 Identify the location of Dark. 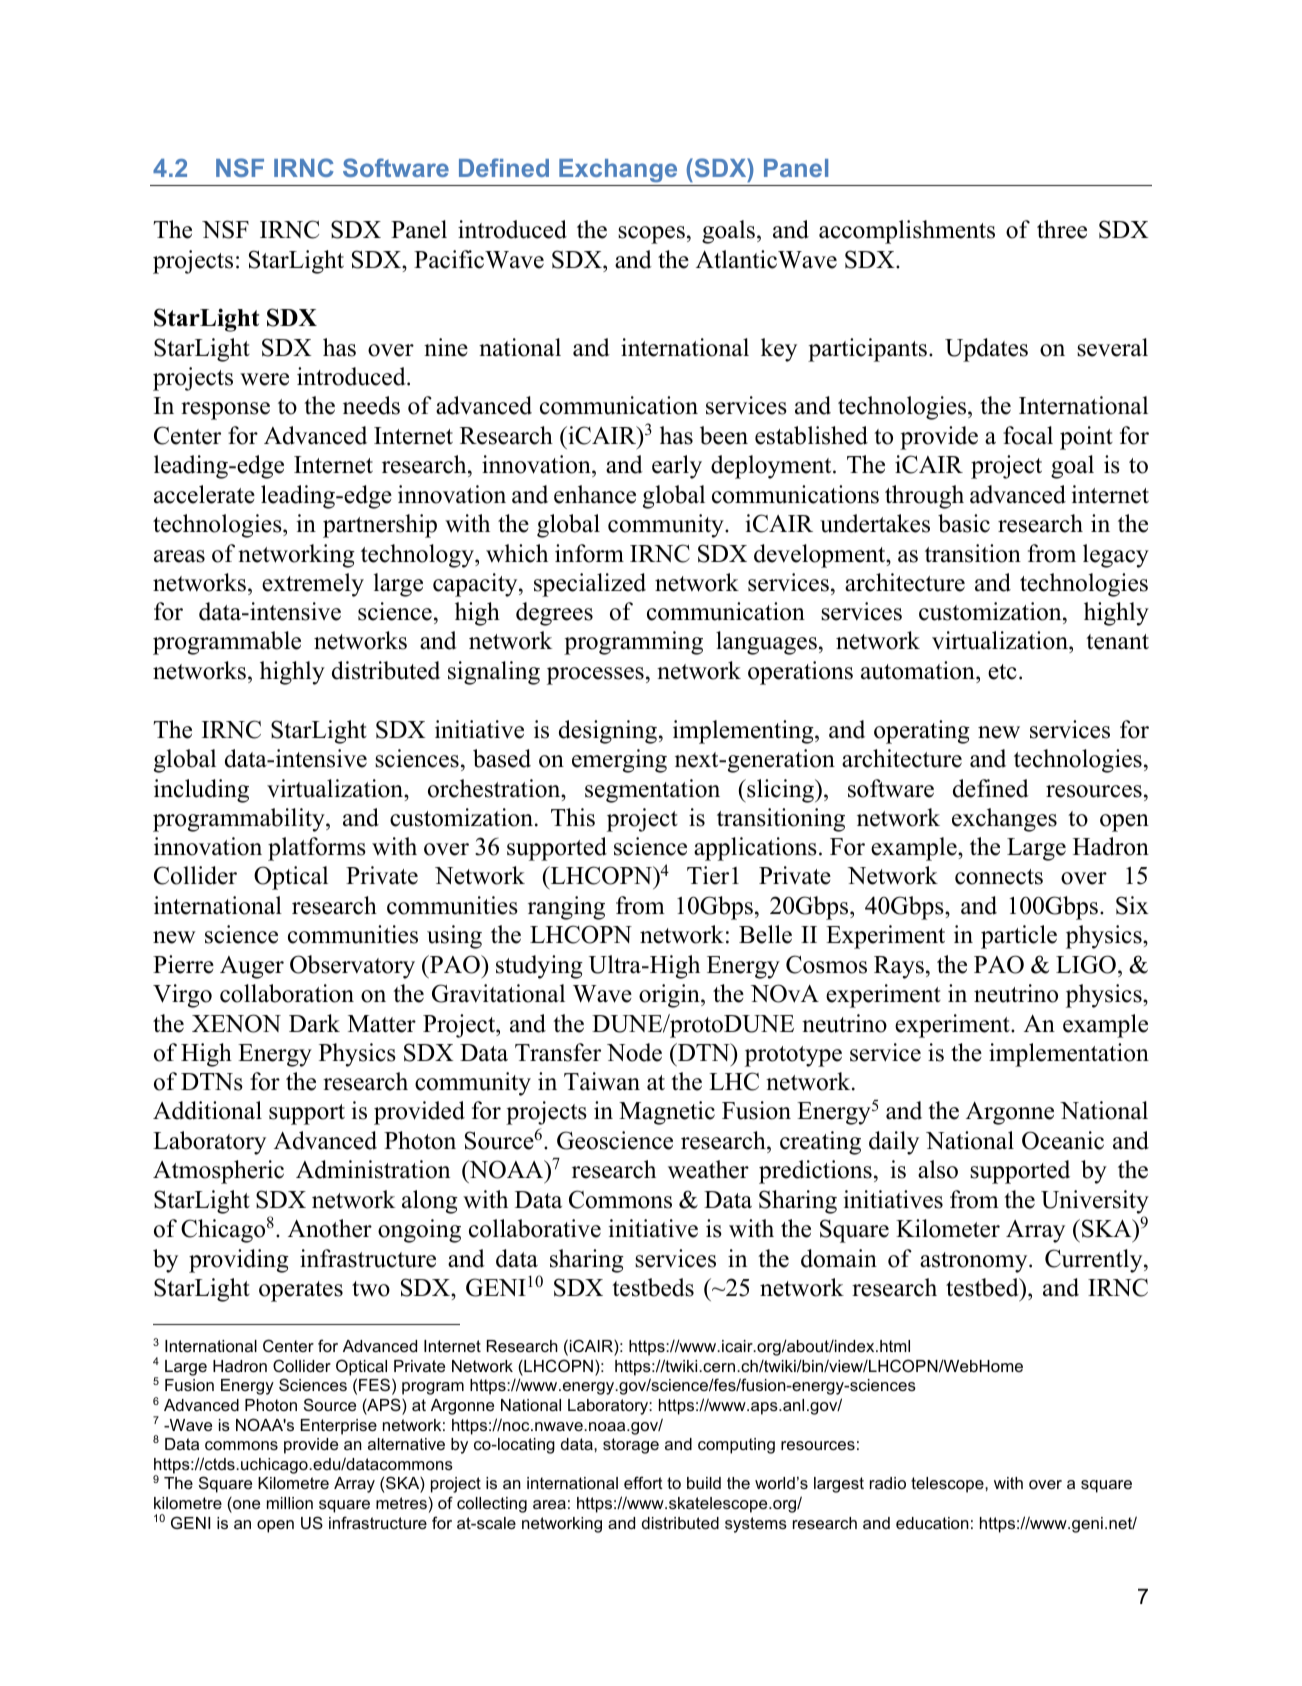
(314, 1023).
